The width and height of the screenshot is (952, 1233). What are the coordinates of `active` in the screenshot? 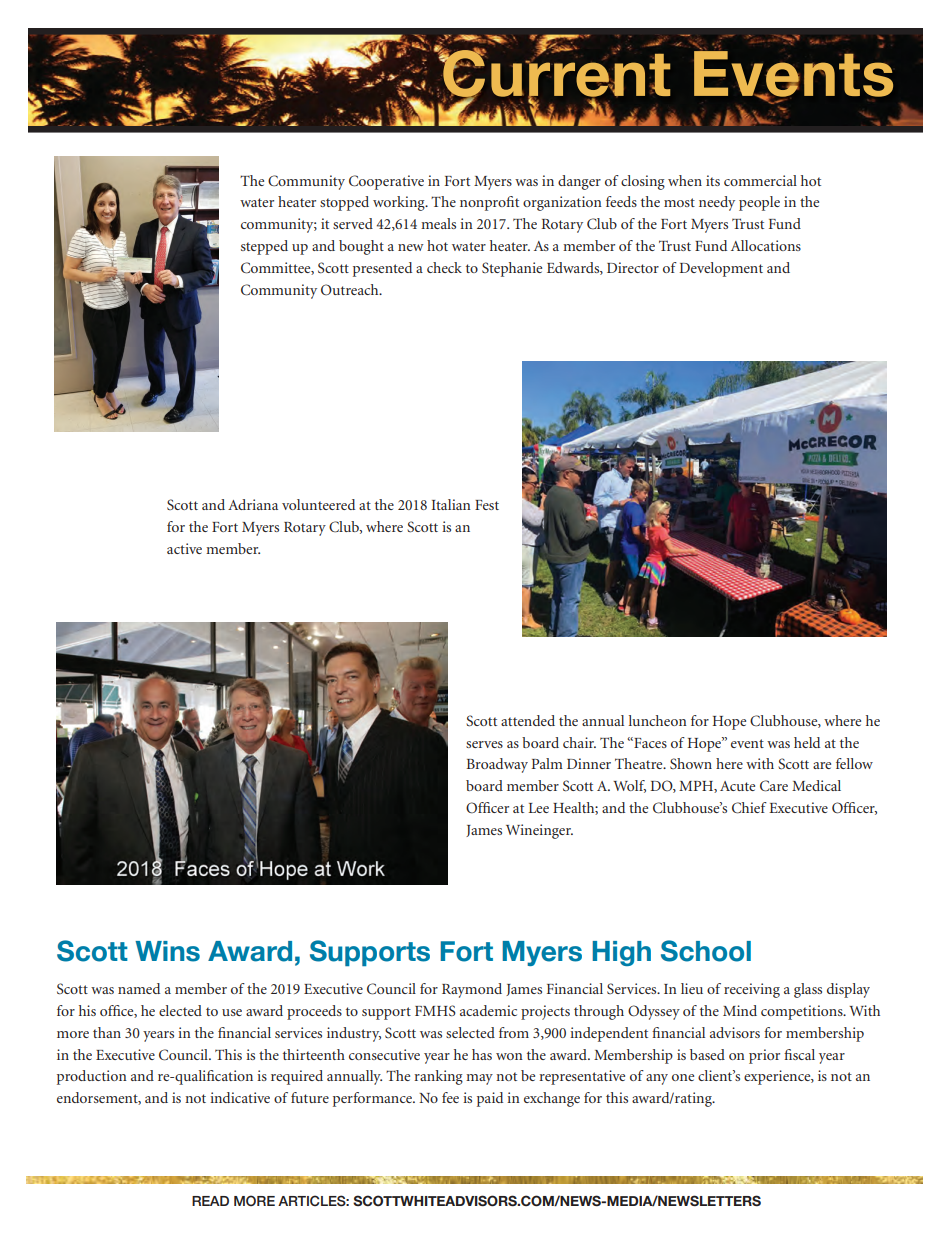 It's located at (184, 548).
